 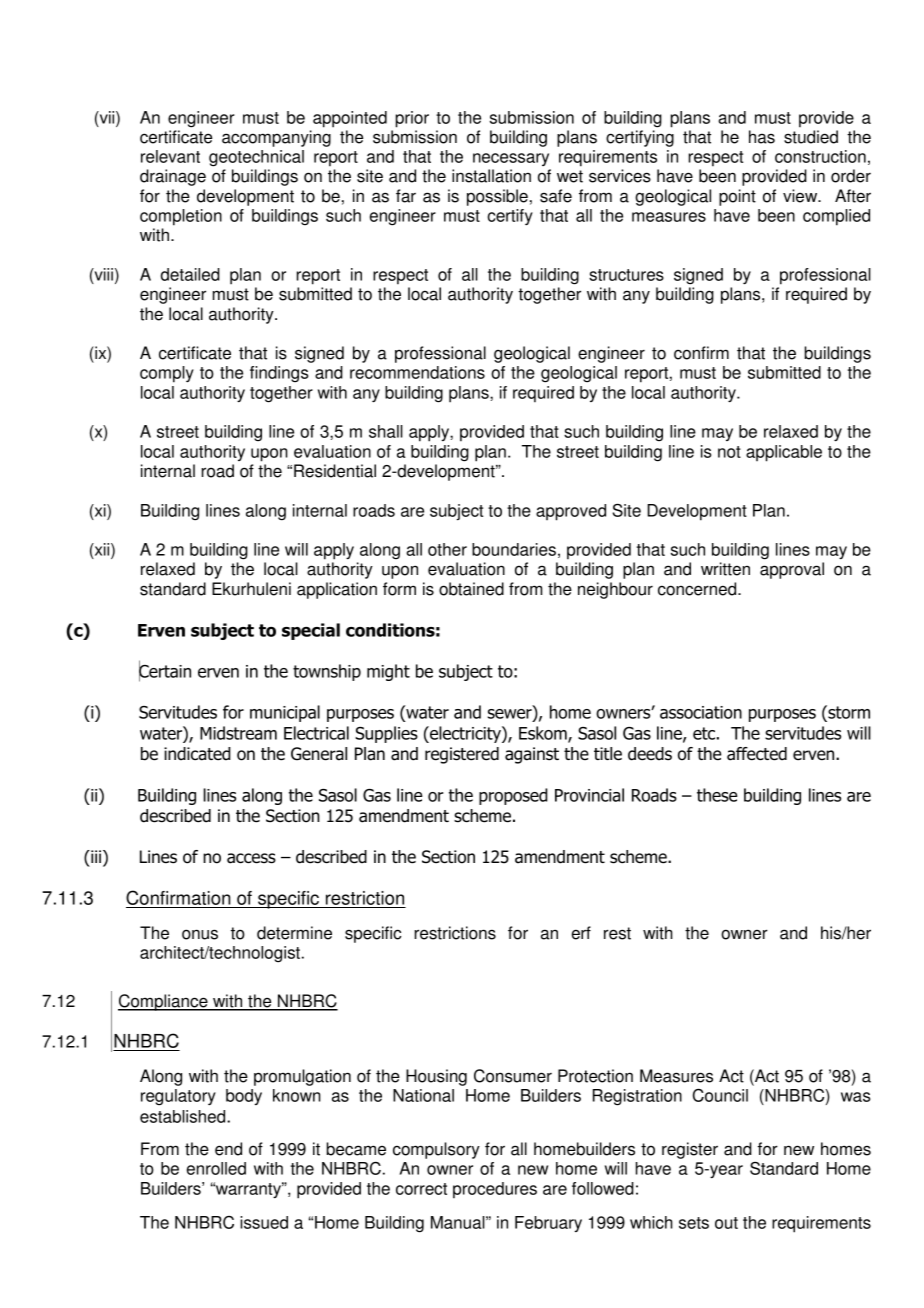 I want to click on municipal, so click(x=285, y=713).
